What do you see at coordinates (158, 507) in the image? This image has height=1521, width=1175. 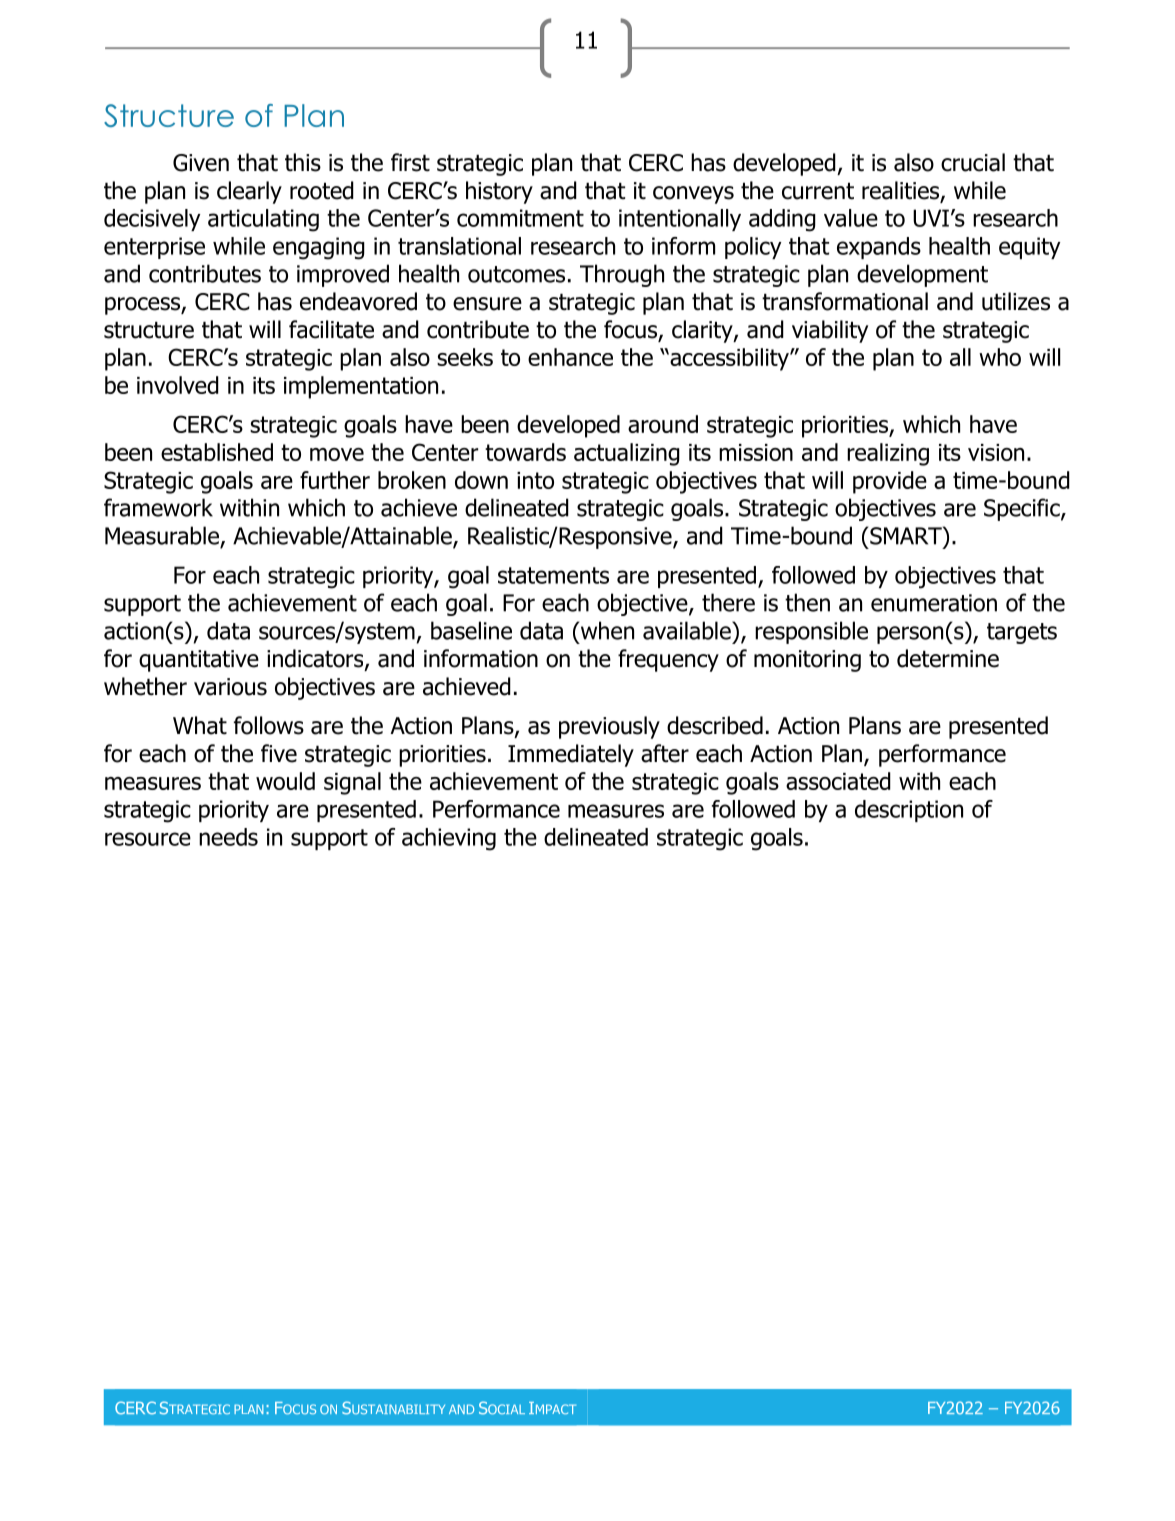 I see `framework` at bounding box center [158, 507].
